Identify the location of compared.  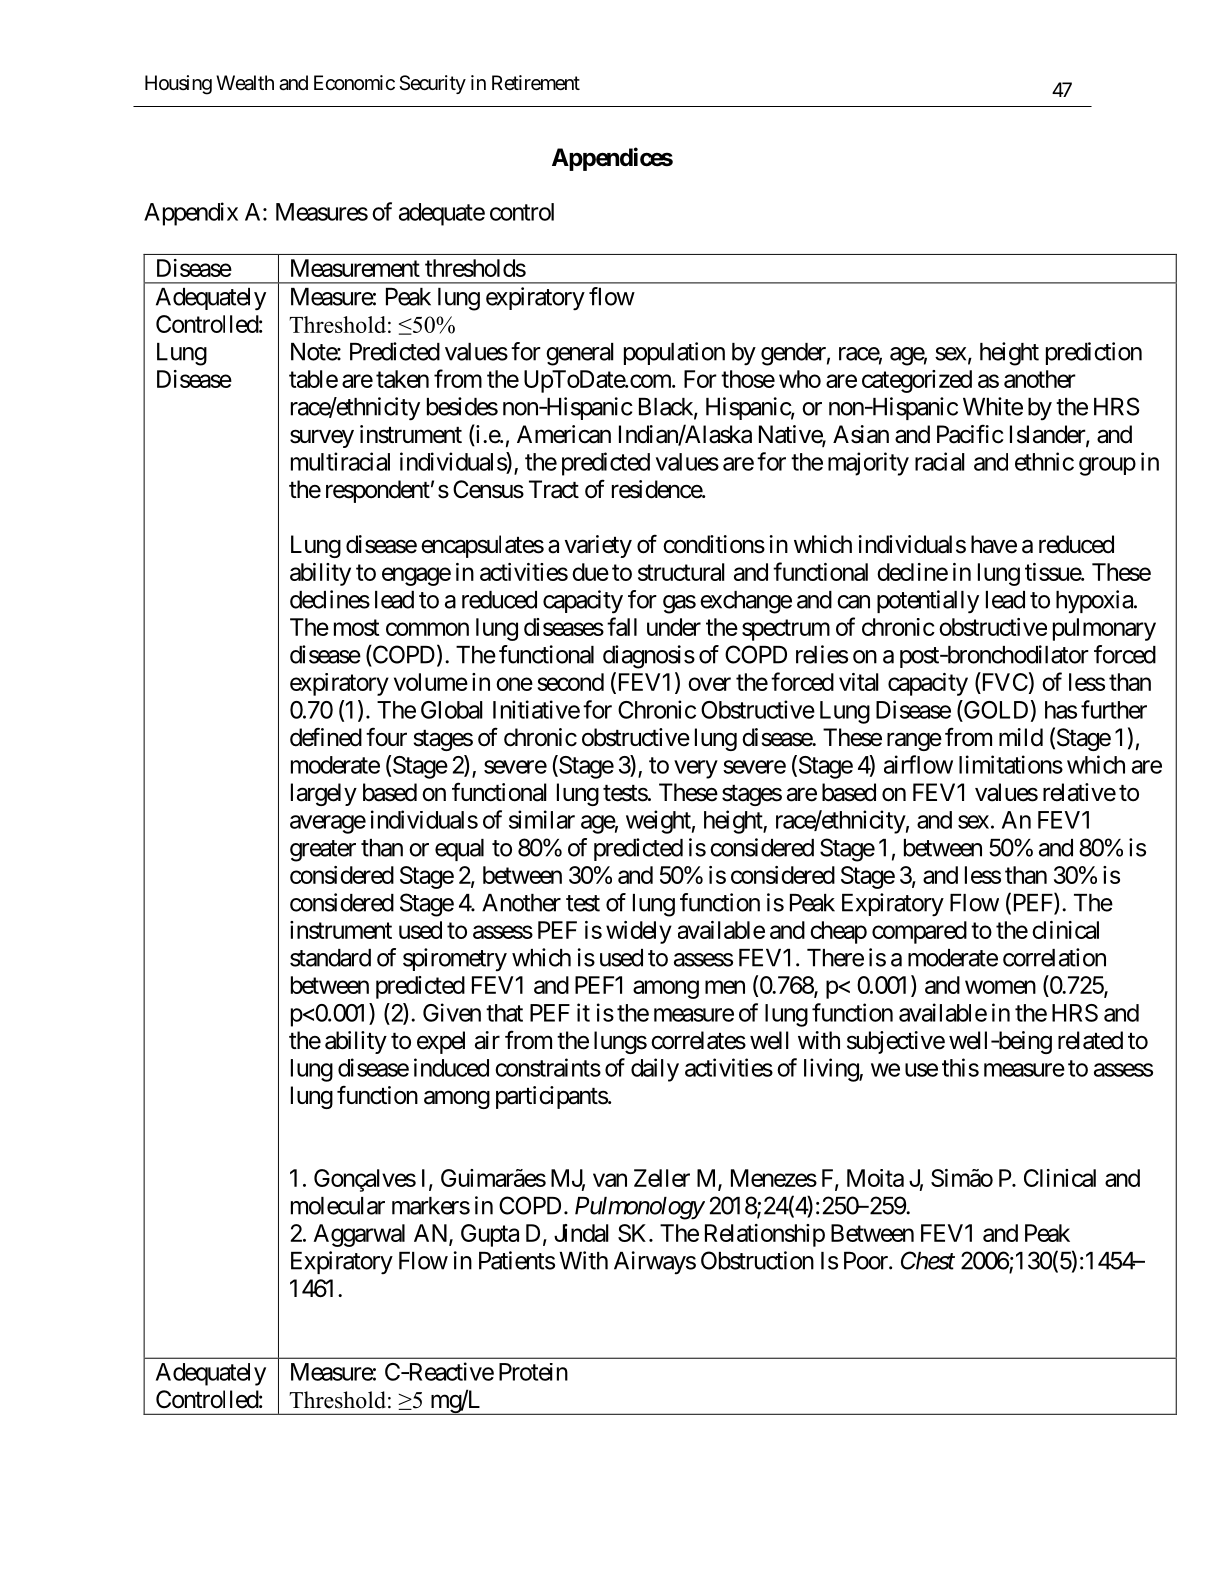
(919, 932).
